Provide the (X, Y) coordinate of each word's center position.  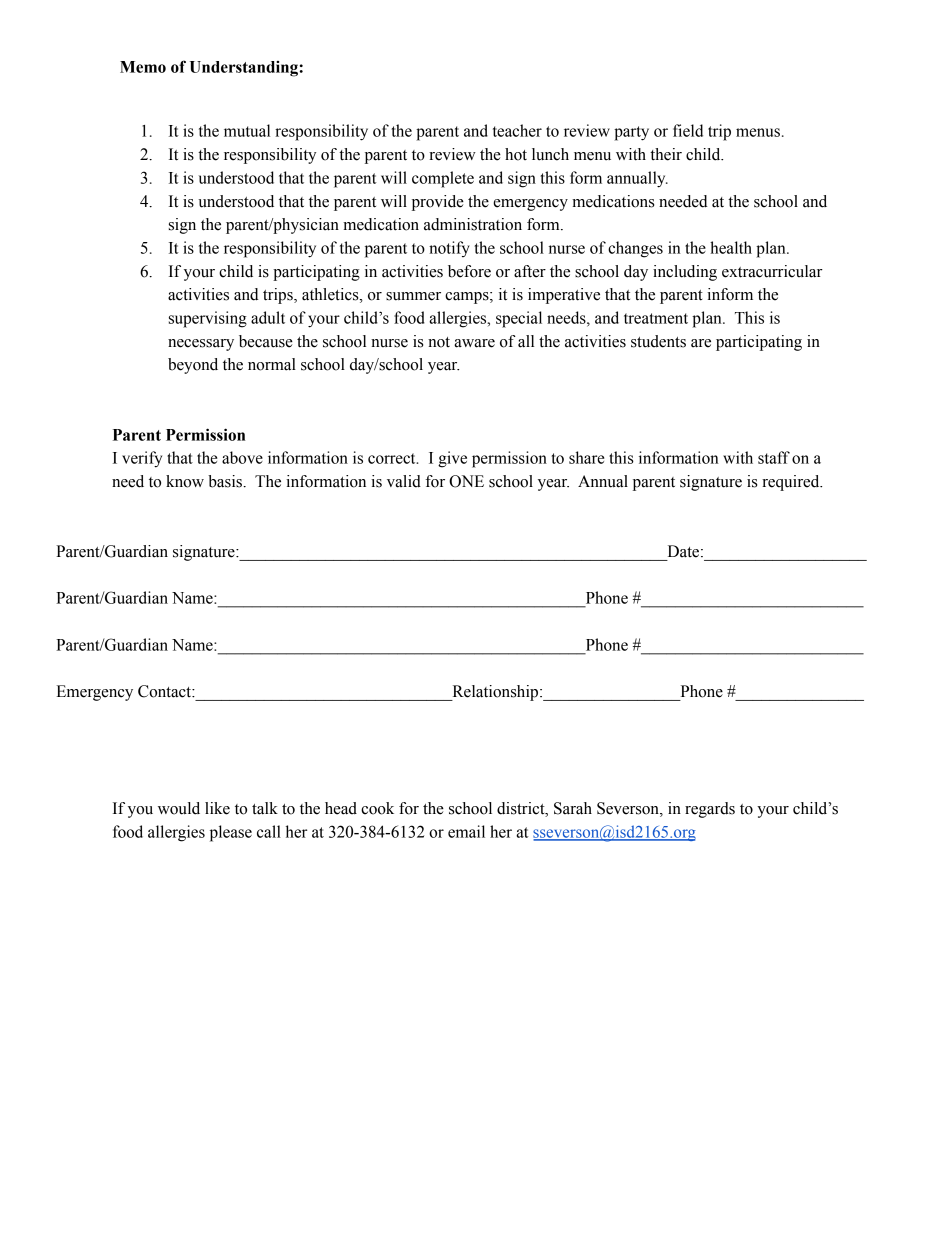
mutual (247, 130)
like (217, 808)
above (242, 457)
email (466, 831)
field (688, 130)
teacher (517, 130)
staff (774, 457)
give (452, 459)
